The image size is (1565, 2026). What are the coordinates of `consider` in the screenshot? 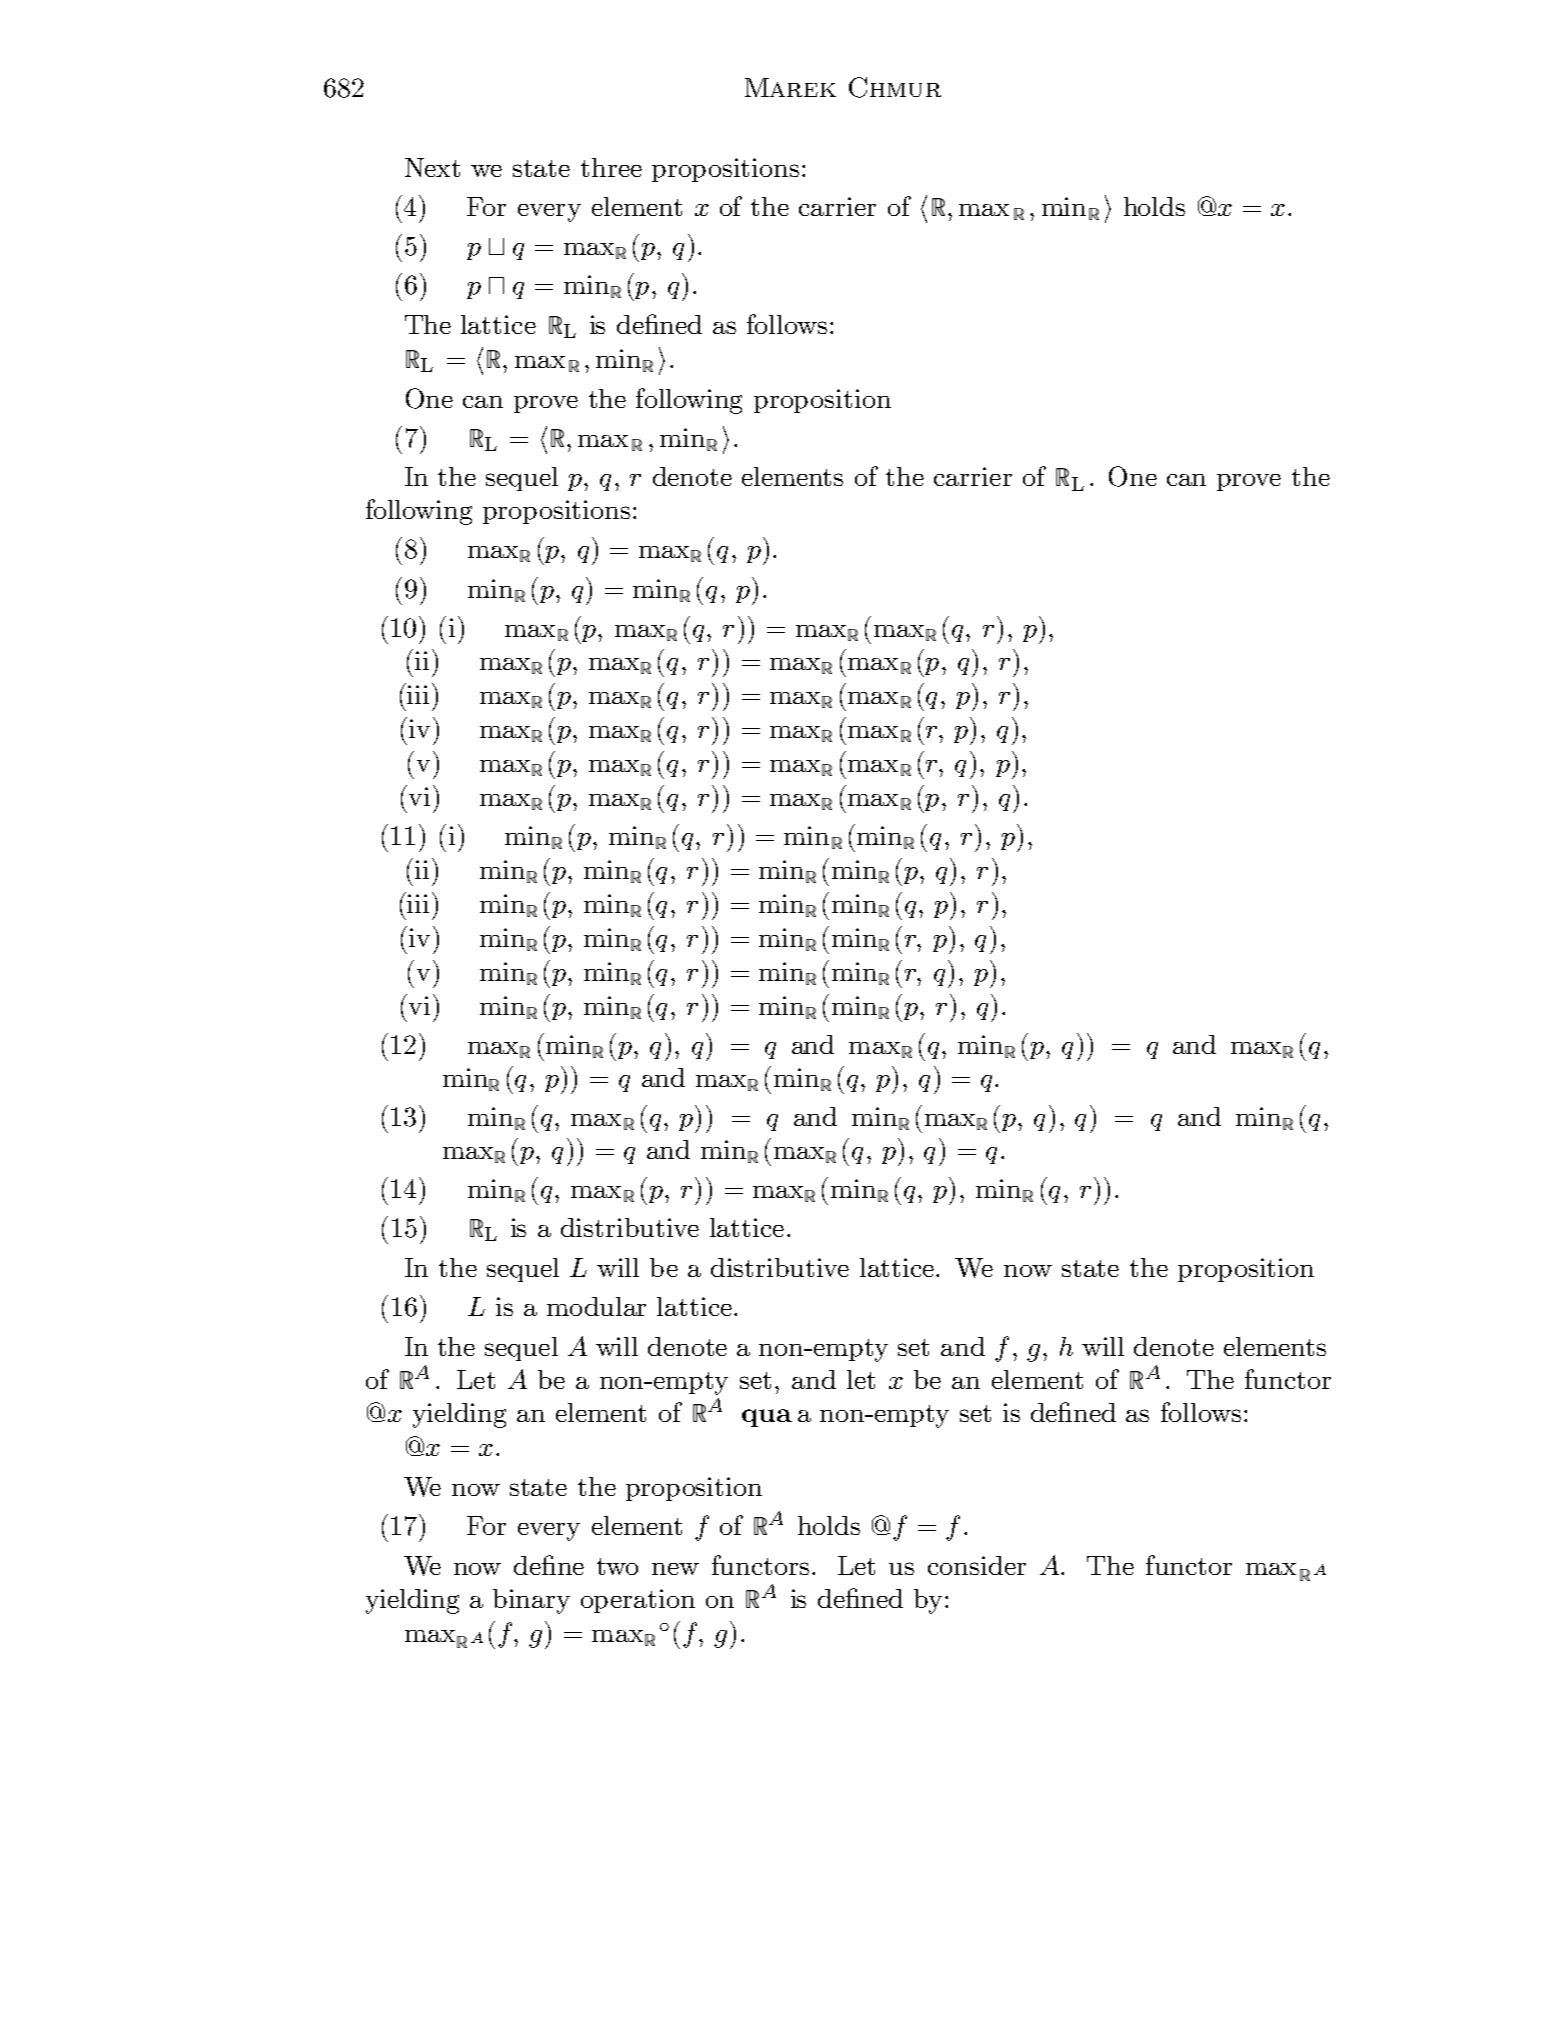 It's located at (977, 1565).
